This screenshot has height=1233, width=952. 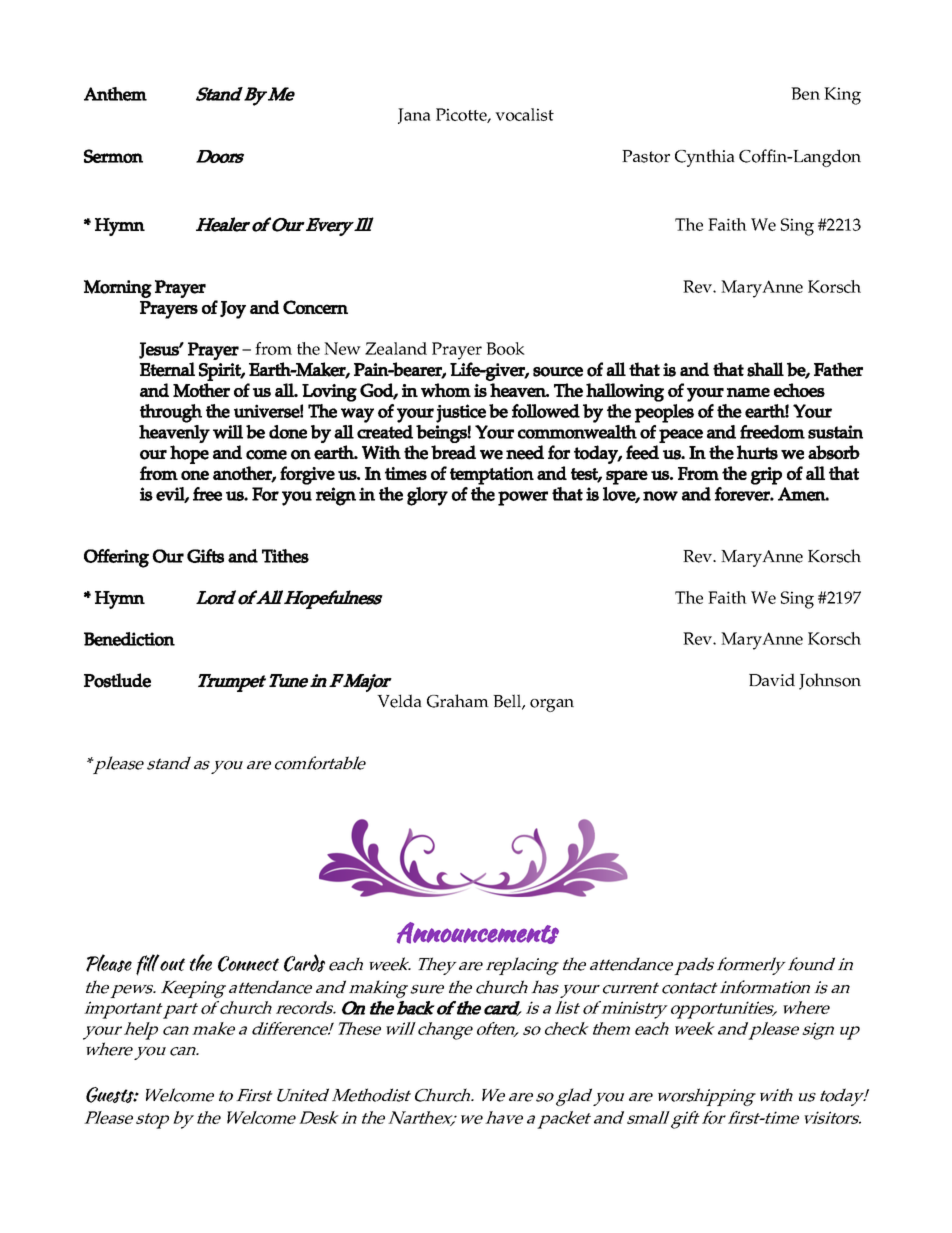 I want to click on bread, so click(x=453, y=452).
